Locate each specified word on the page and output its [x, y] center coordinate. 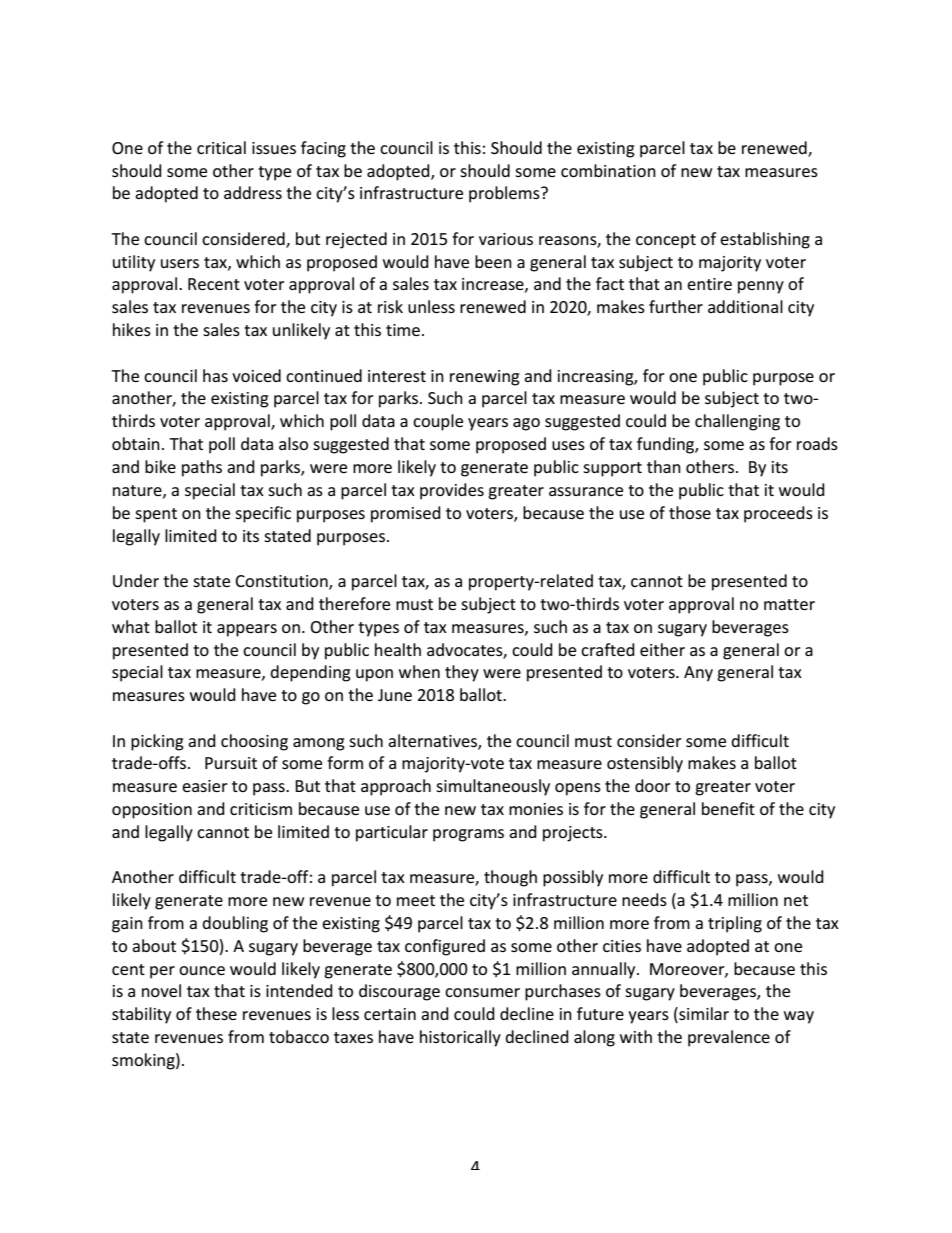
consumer [482, 992]
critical [221, 147]
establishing [765, 240]
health [398, 649]
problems [505, 194]
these [216, 1013]
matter [789, 604]
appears [247, 630]
